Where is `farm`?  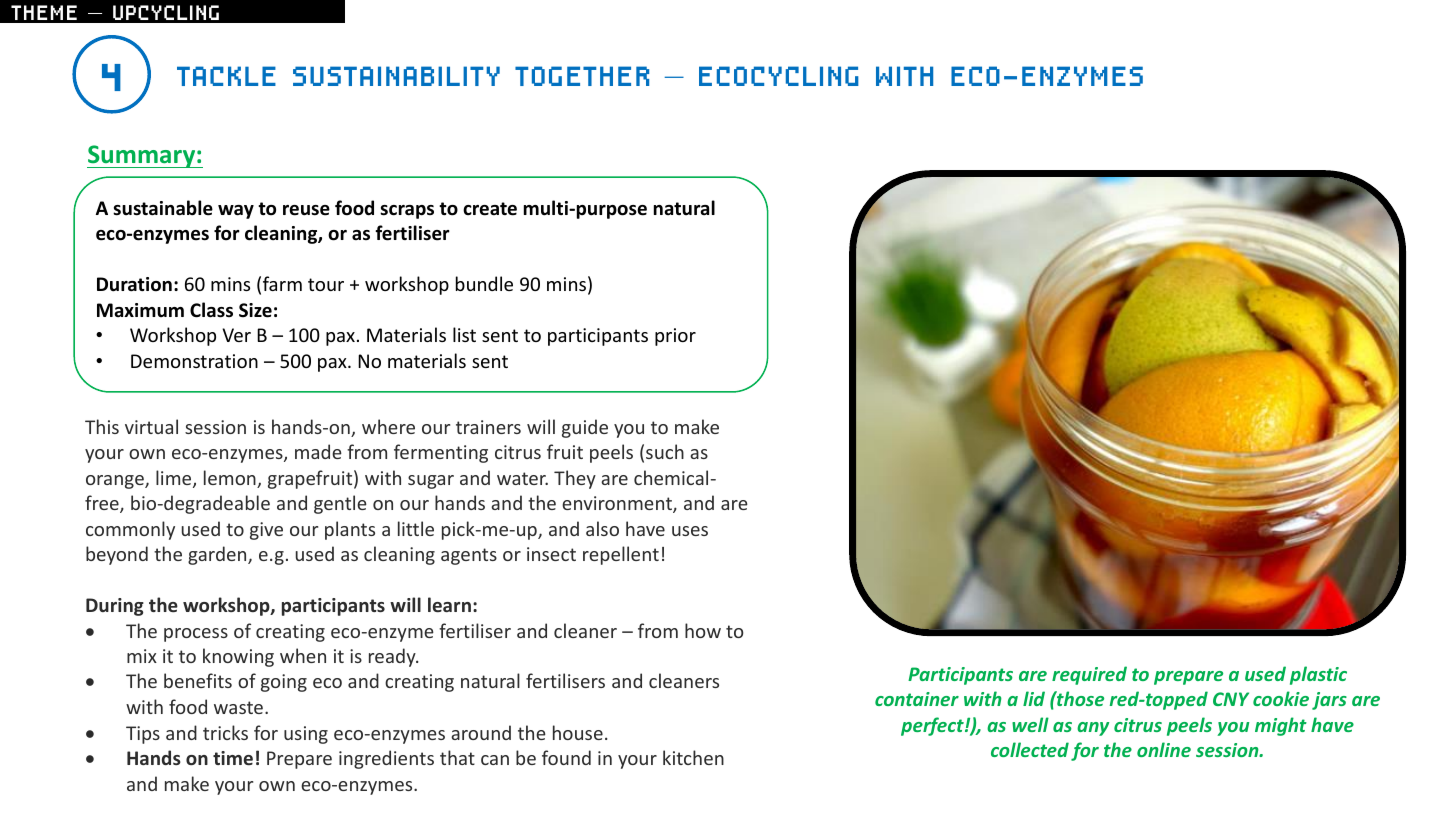 farm is located at coordinates (282, 283).
